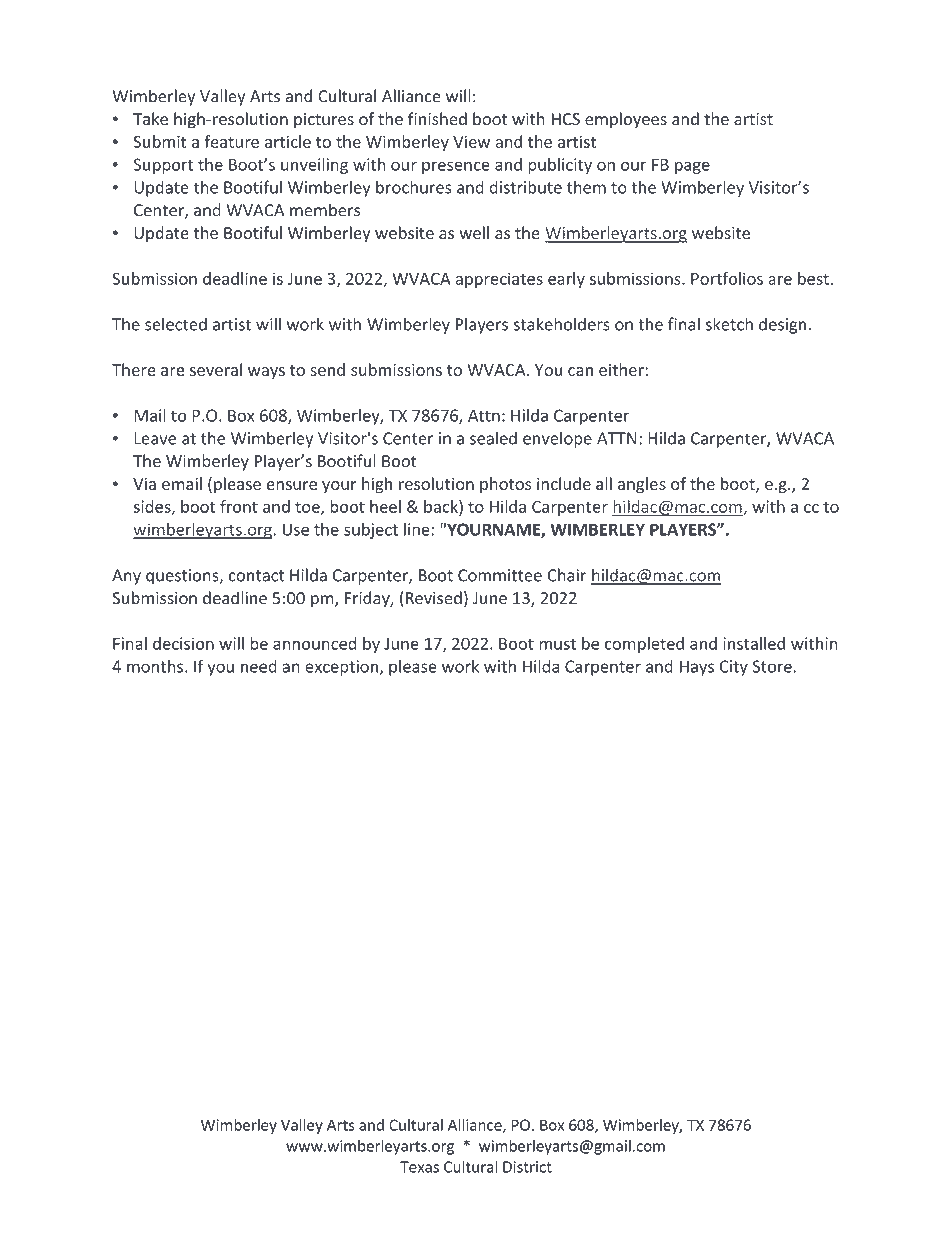 The image size is (952, 1233). Describe the element at coordinates (692, 167) in the screenshot. I see `page` at that location.
